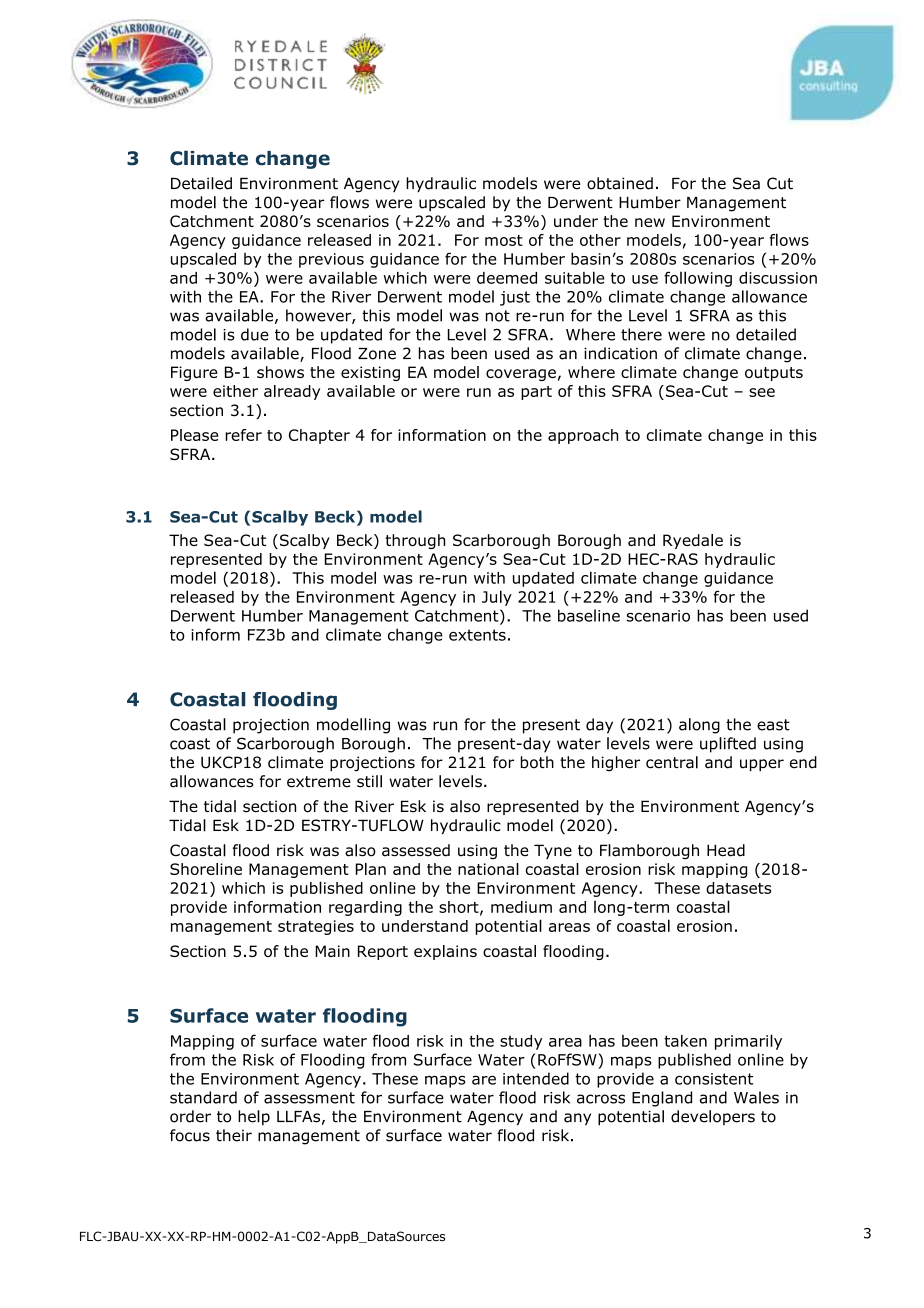 This document has height=1308, width=924. Describe the element at coordinates (504, 240) in the document. I see `most` at that location.
